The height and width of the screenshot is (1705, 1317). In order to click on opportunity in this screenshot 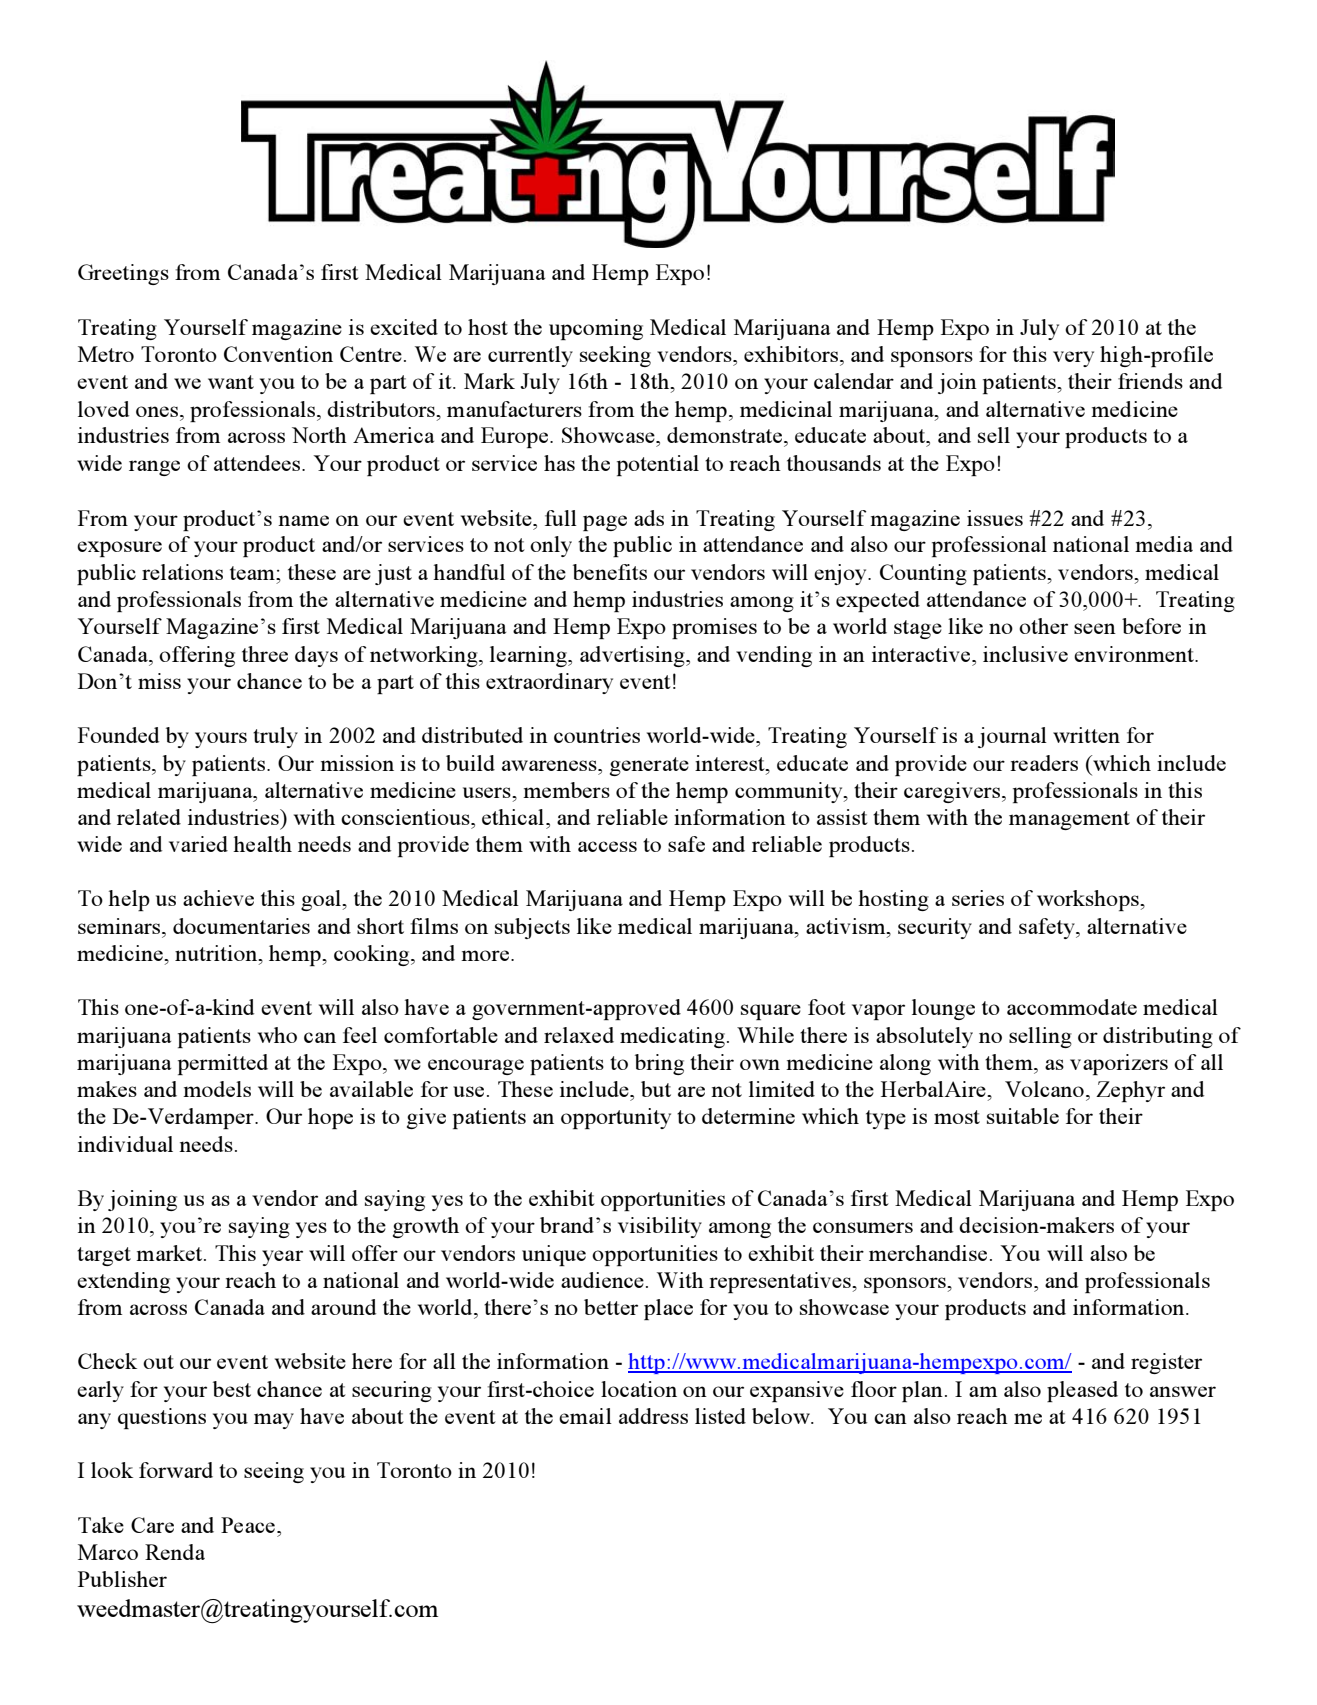, I will do `click(616, 1118)`.
